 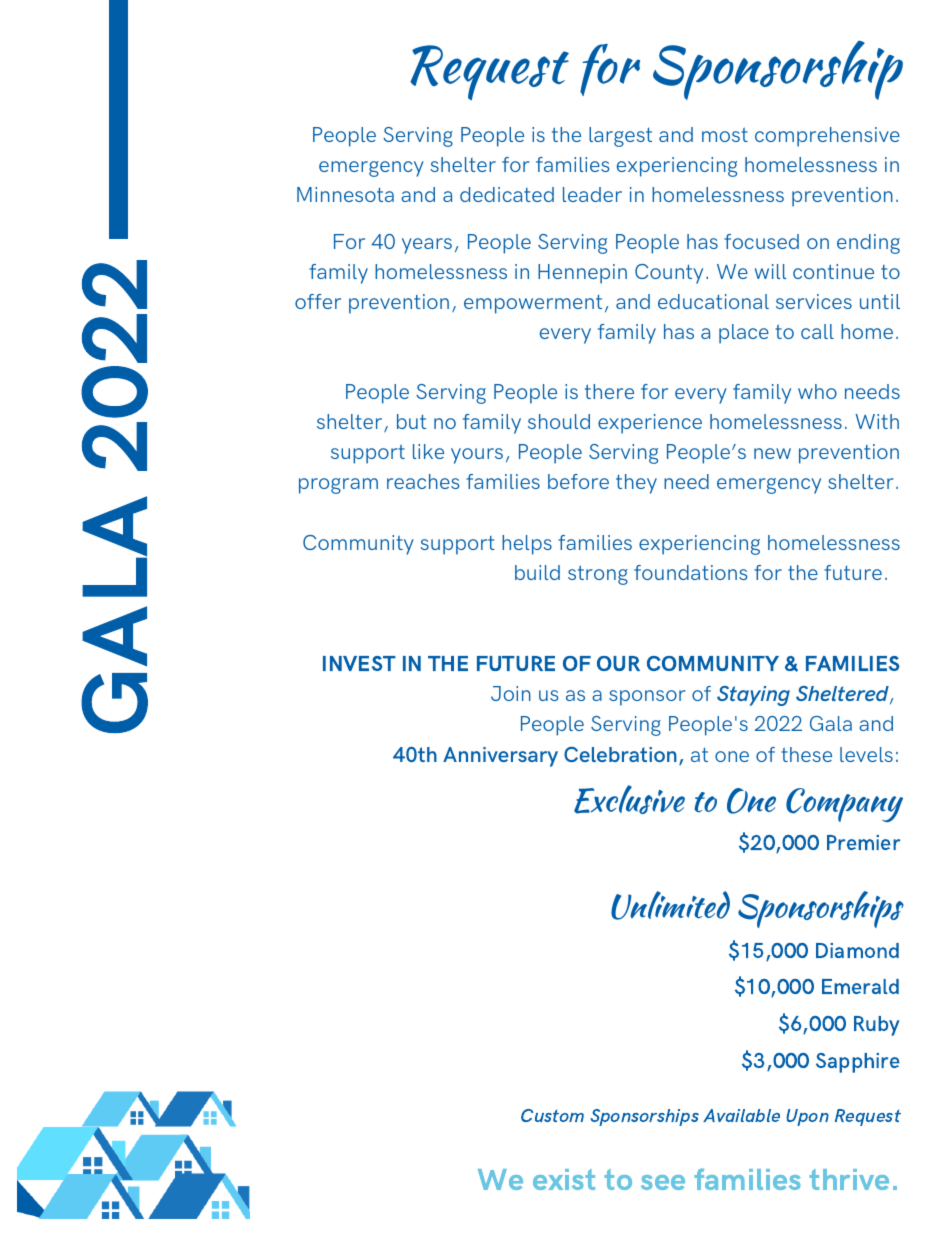 I want to click on leader, so click(x=592, y=194).
